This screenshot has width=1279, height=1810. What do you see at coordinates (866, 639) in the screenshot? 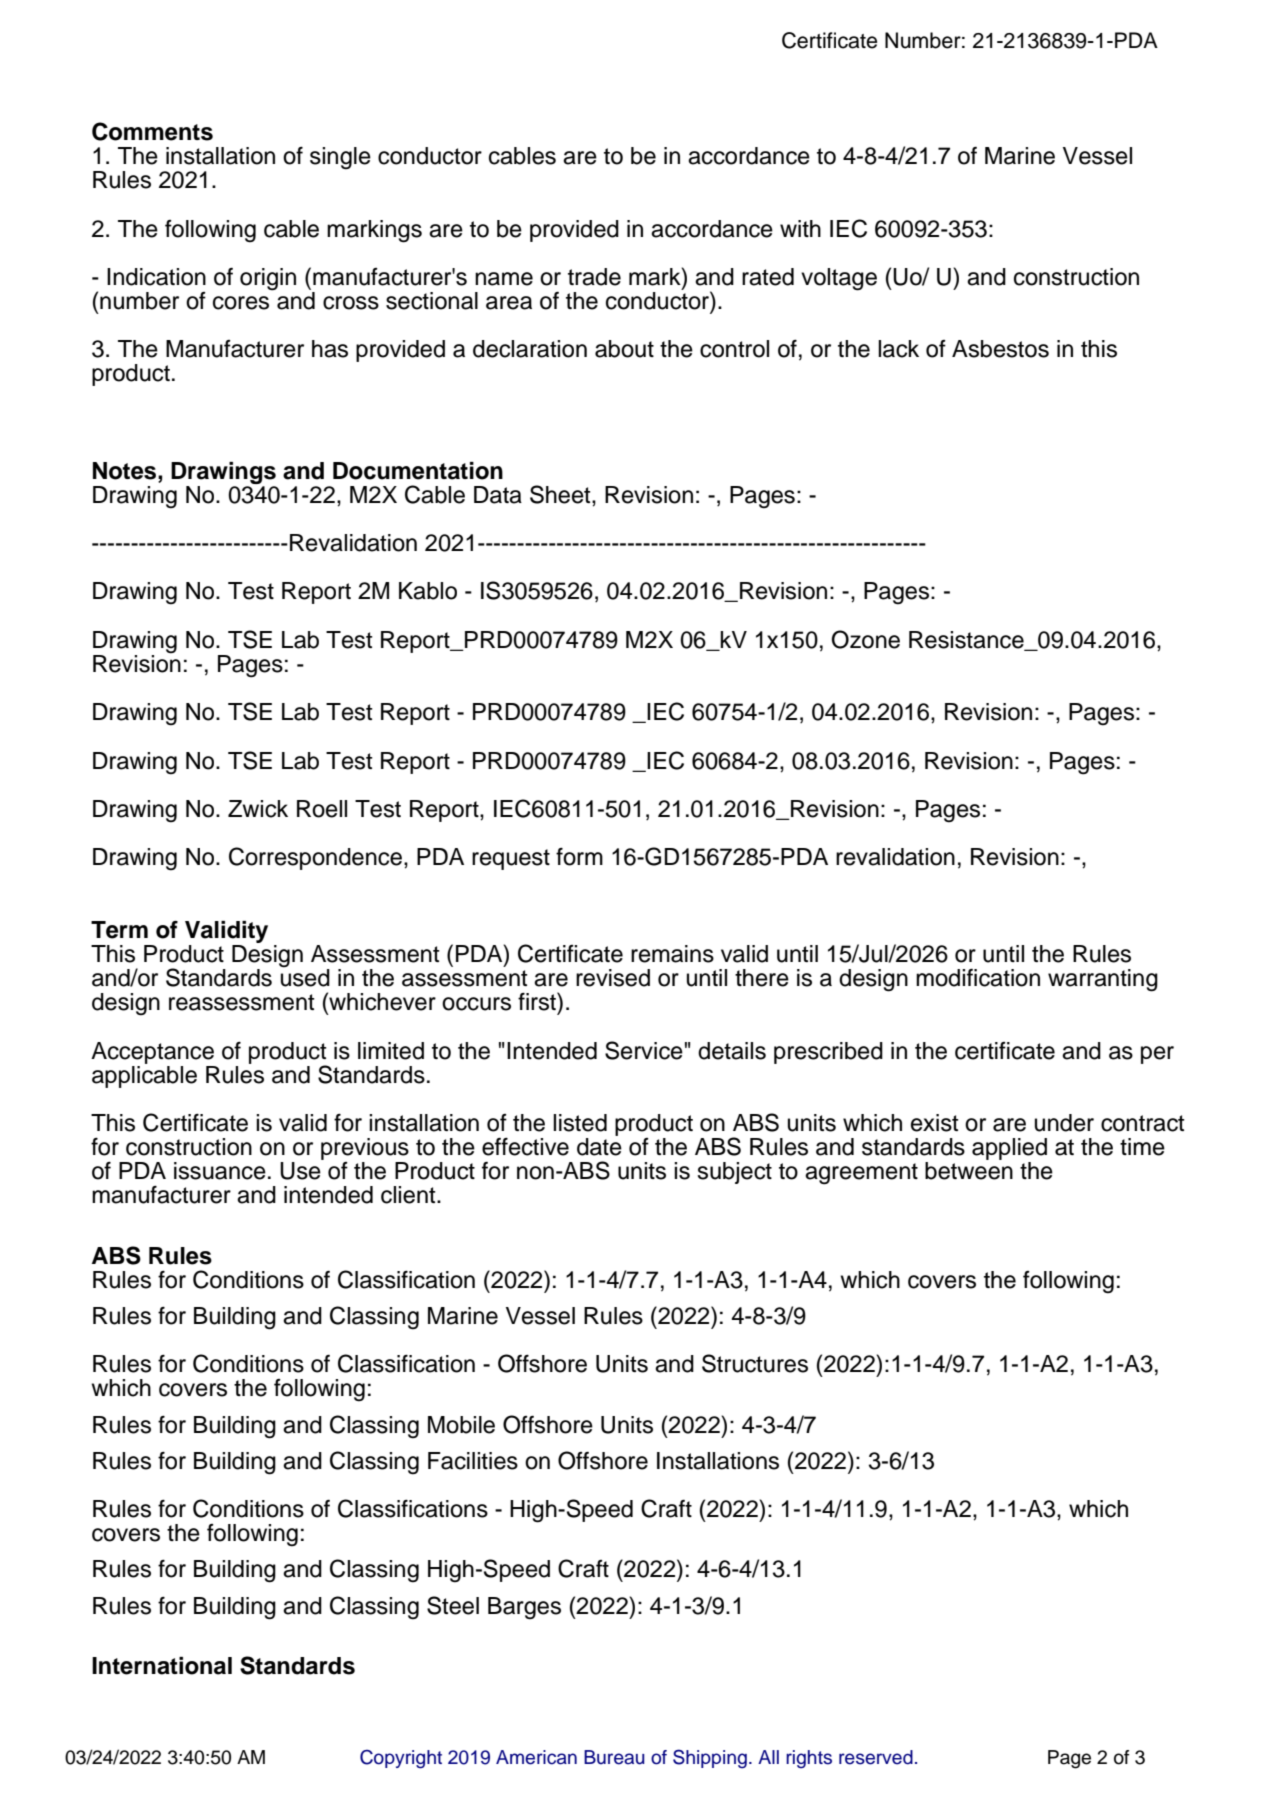
I see `Ozone` at bounding box center [866, 639].
